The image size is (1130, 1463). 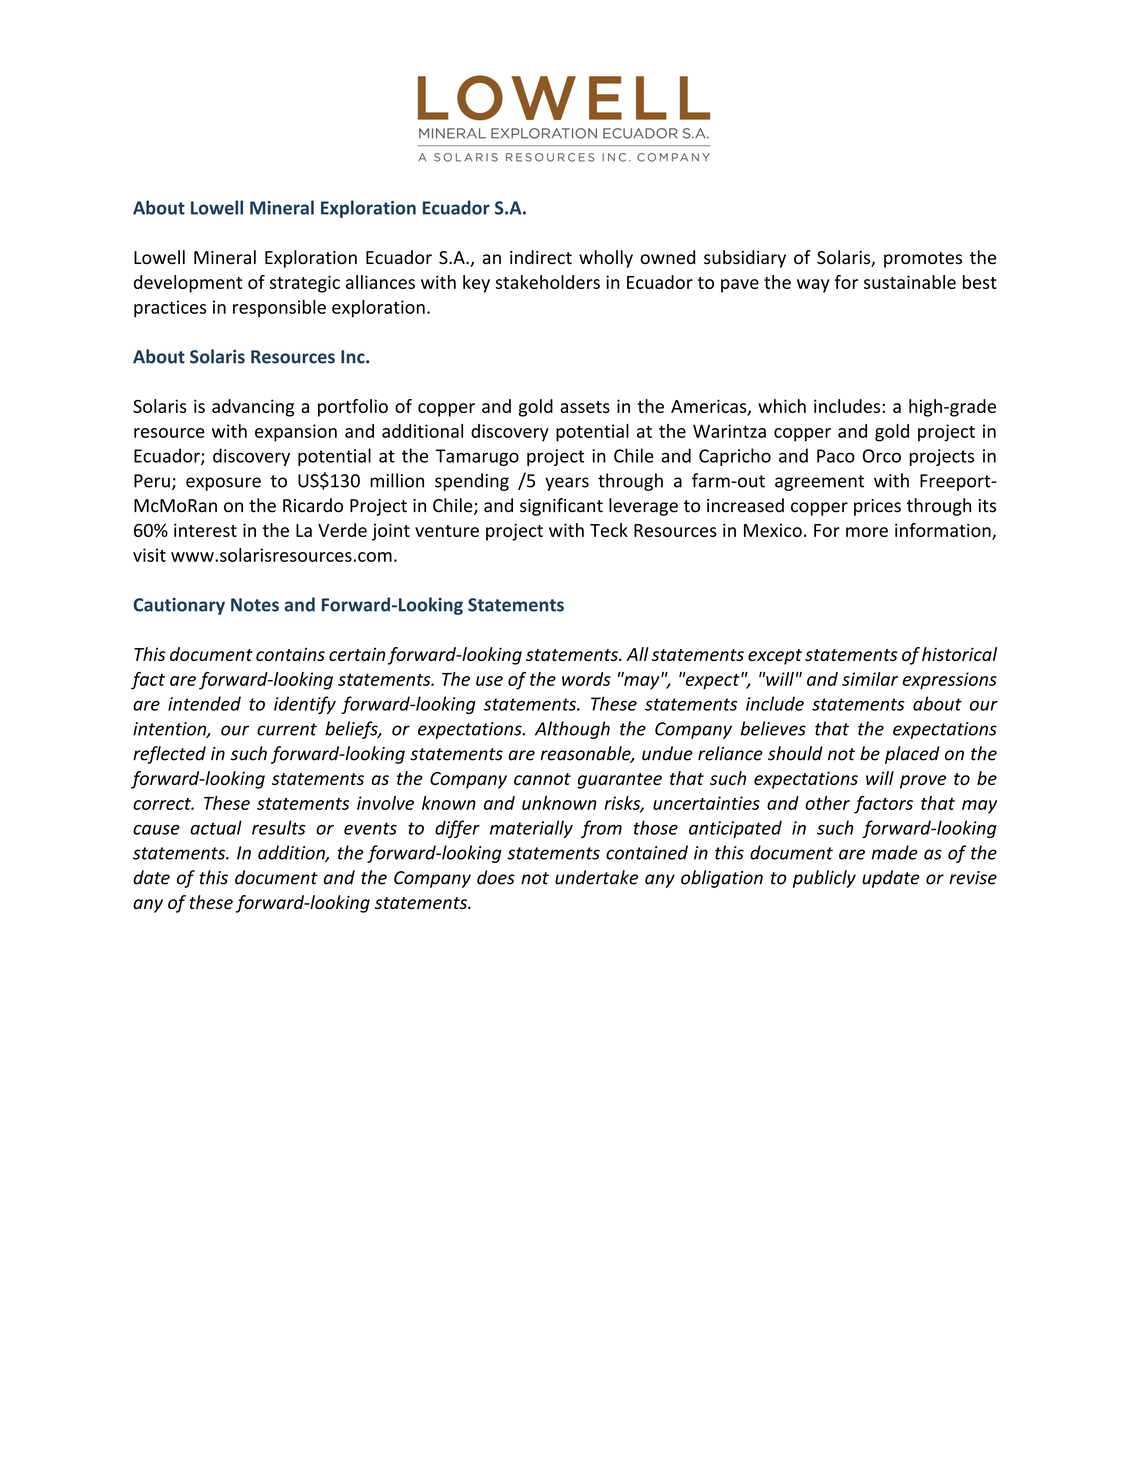 What do you see at coordinates (609, 530) in the screenshot?
I see `Teck` at bounding box center [609, 530].
